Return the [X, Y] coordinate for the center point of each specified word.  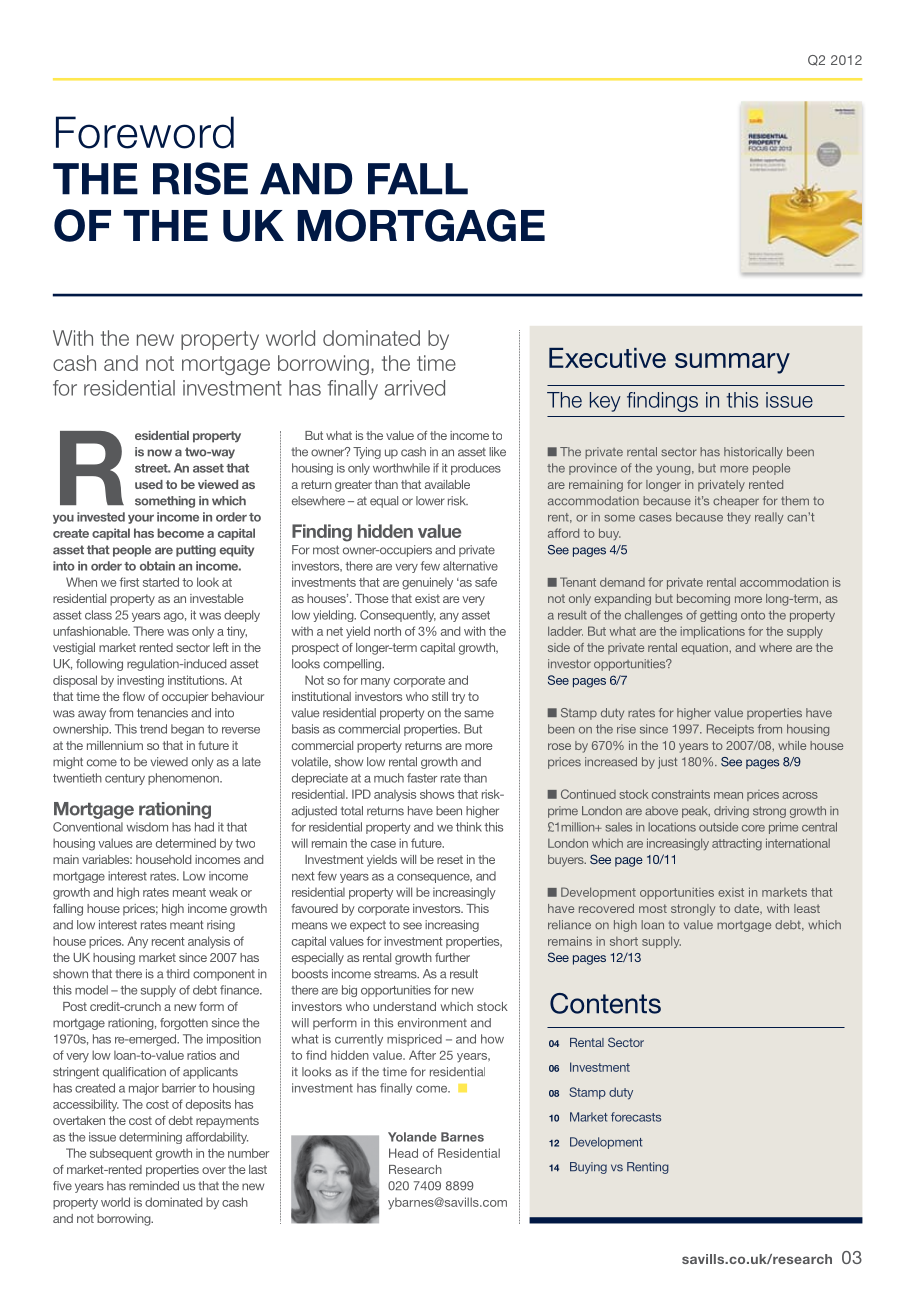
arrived [415, 388]
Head [403, 1153]
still [440, 696]
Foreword [145, 132]
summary [732, 363]
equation [705, 649]
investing [140, 681]
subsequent [121, 1154]
